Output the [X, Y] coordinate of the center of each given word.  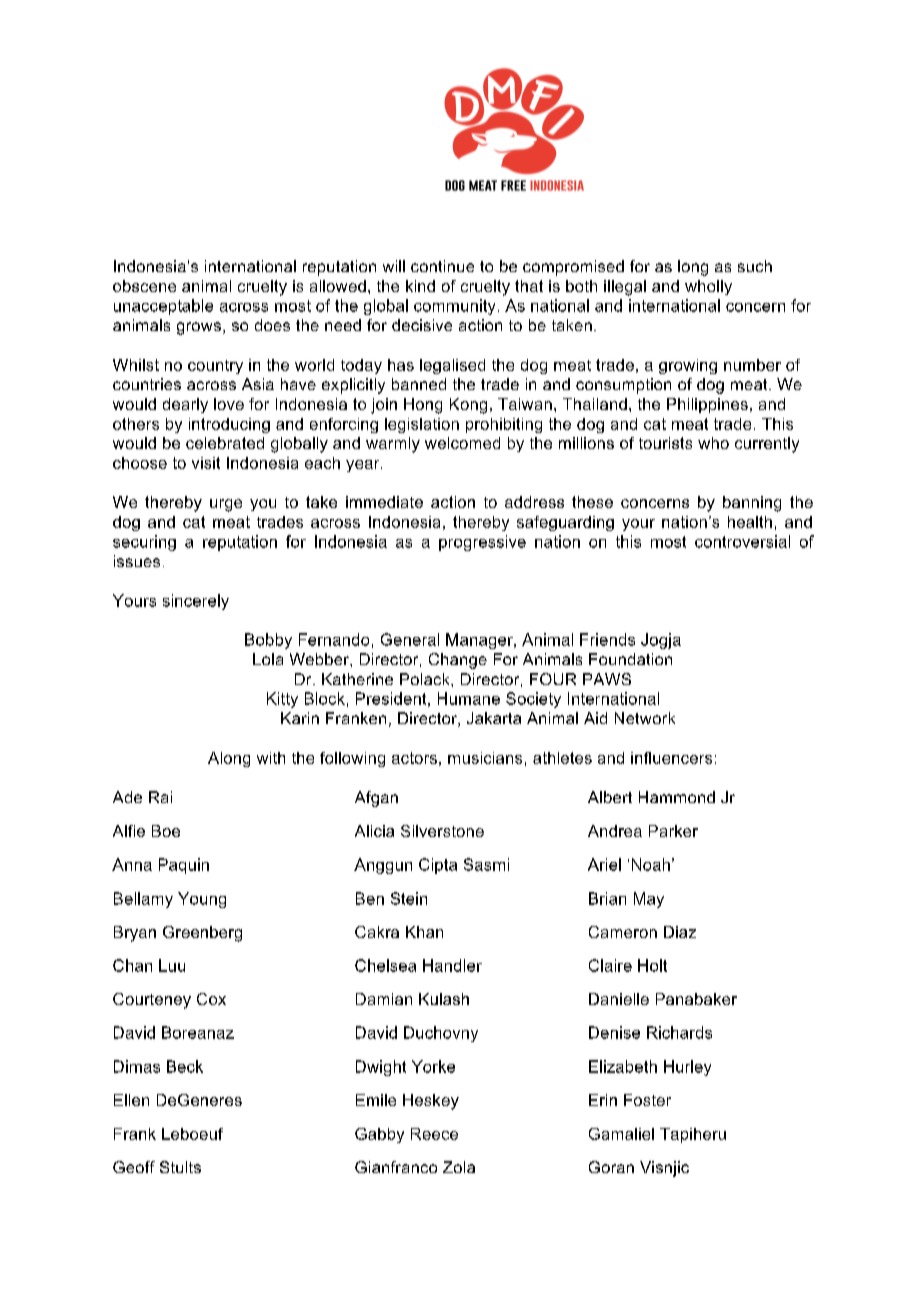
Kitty [282, 700]
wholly [708, 287]
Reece [434, 1134]
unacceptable [163, 307]
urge [226, 505]
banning [752, 504]
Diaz [680, 932]
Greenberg [202, 934]
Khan [424, 932]
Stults [180, 1167]
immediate [384, 502]
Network [645, 718]
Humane [469, 698]
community [454, 307]
